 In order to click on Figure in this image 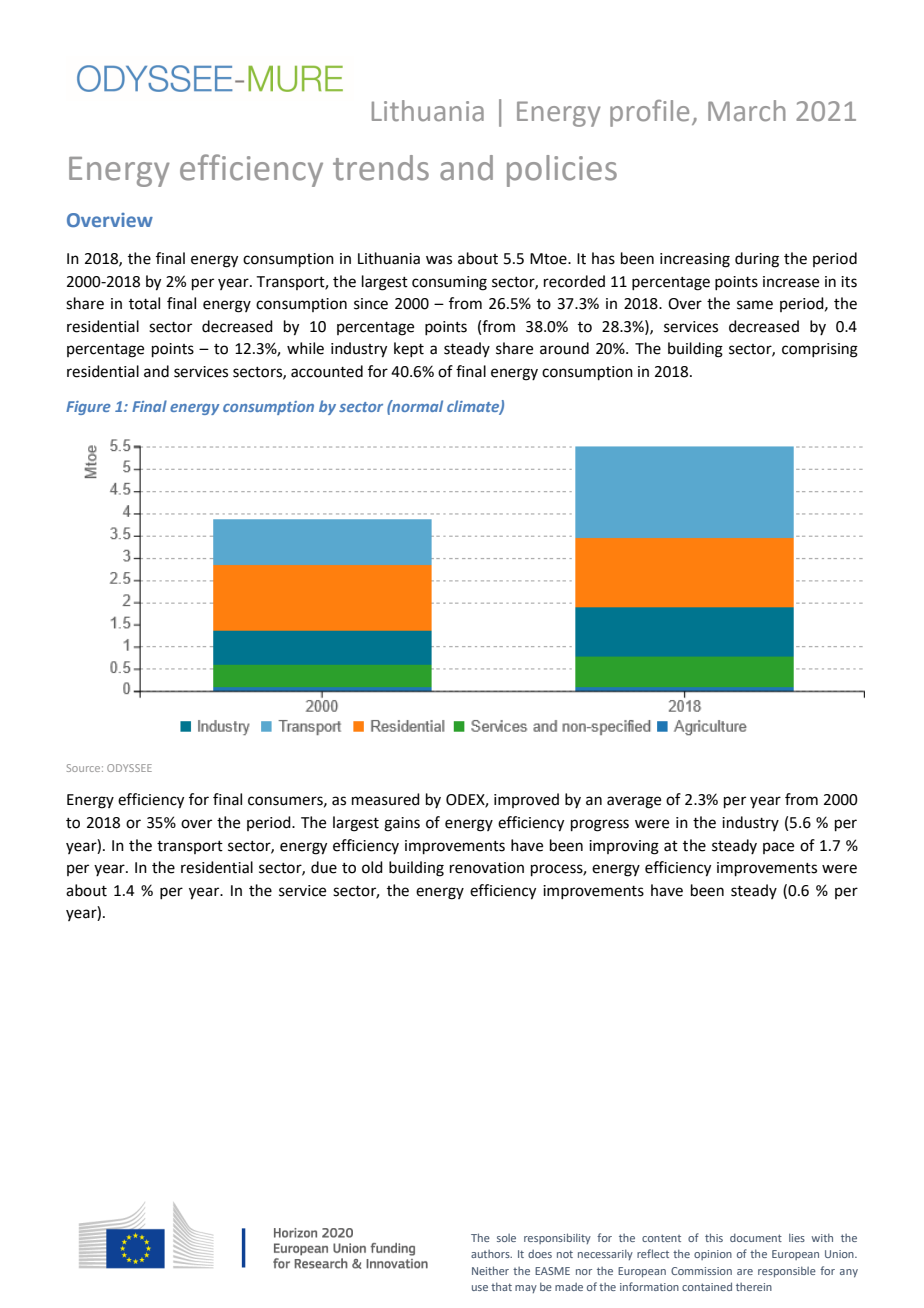, I will do `click(88, 408)`.
